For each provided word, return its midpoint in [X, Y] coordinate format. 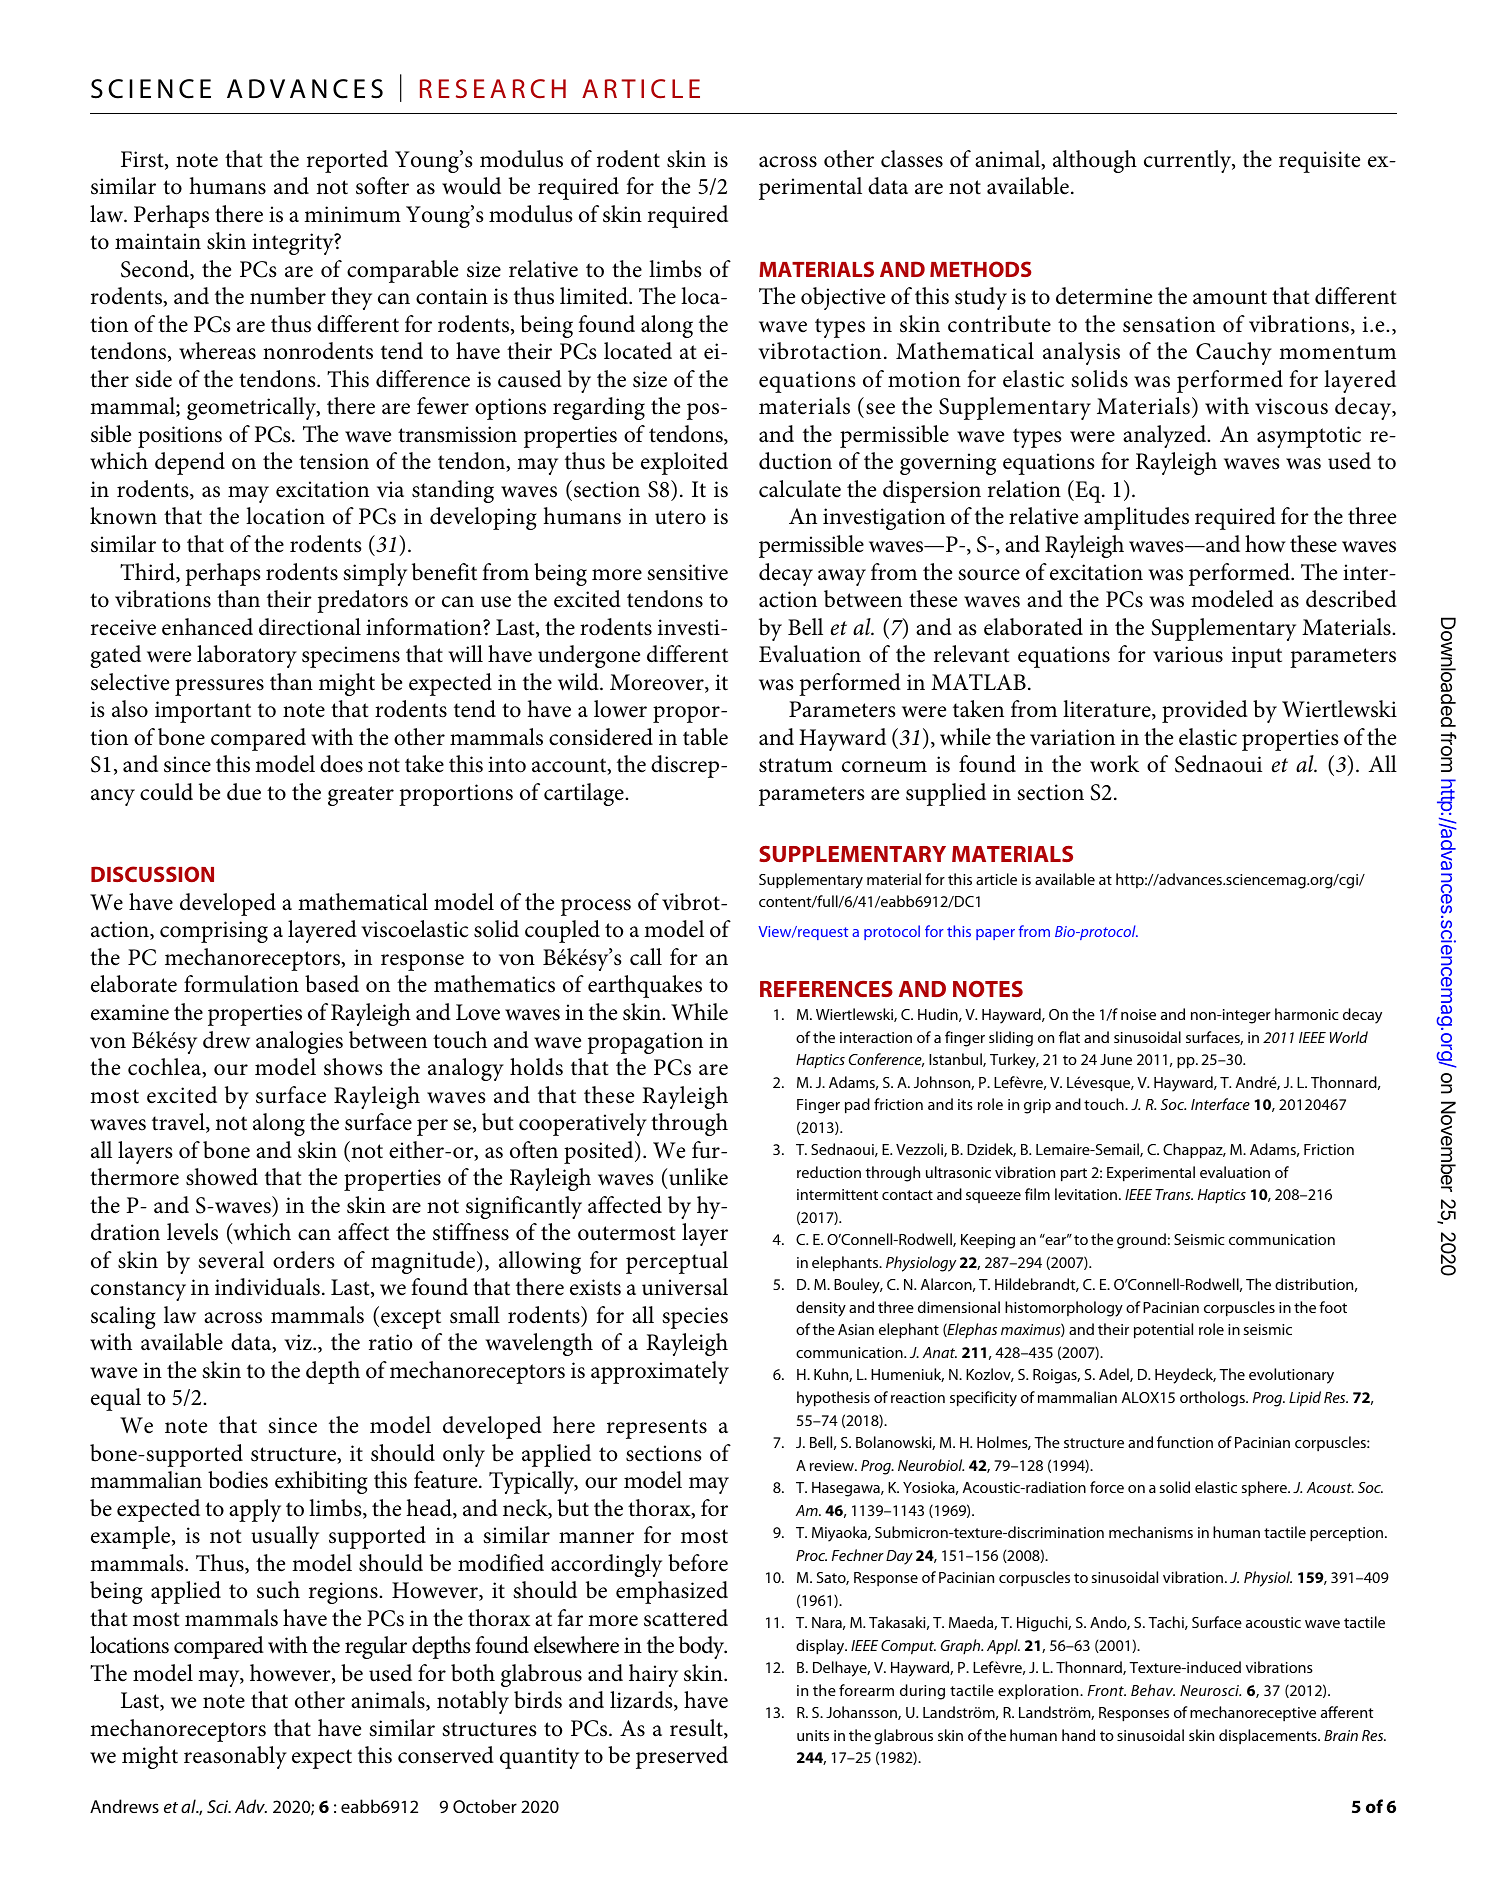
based [332, 984]
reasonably [235, 1757]
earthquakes [645, 986]
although [1095, 161]
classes [912, 159]
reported [347, 161]
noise [1138, 1014]
